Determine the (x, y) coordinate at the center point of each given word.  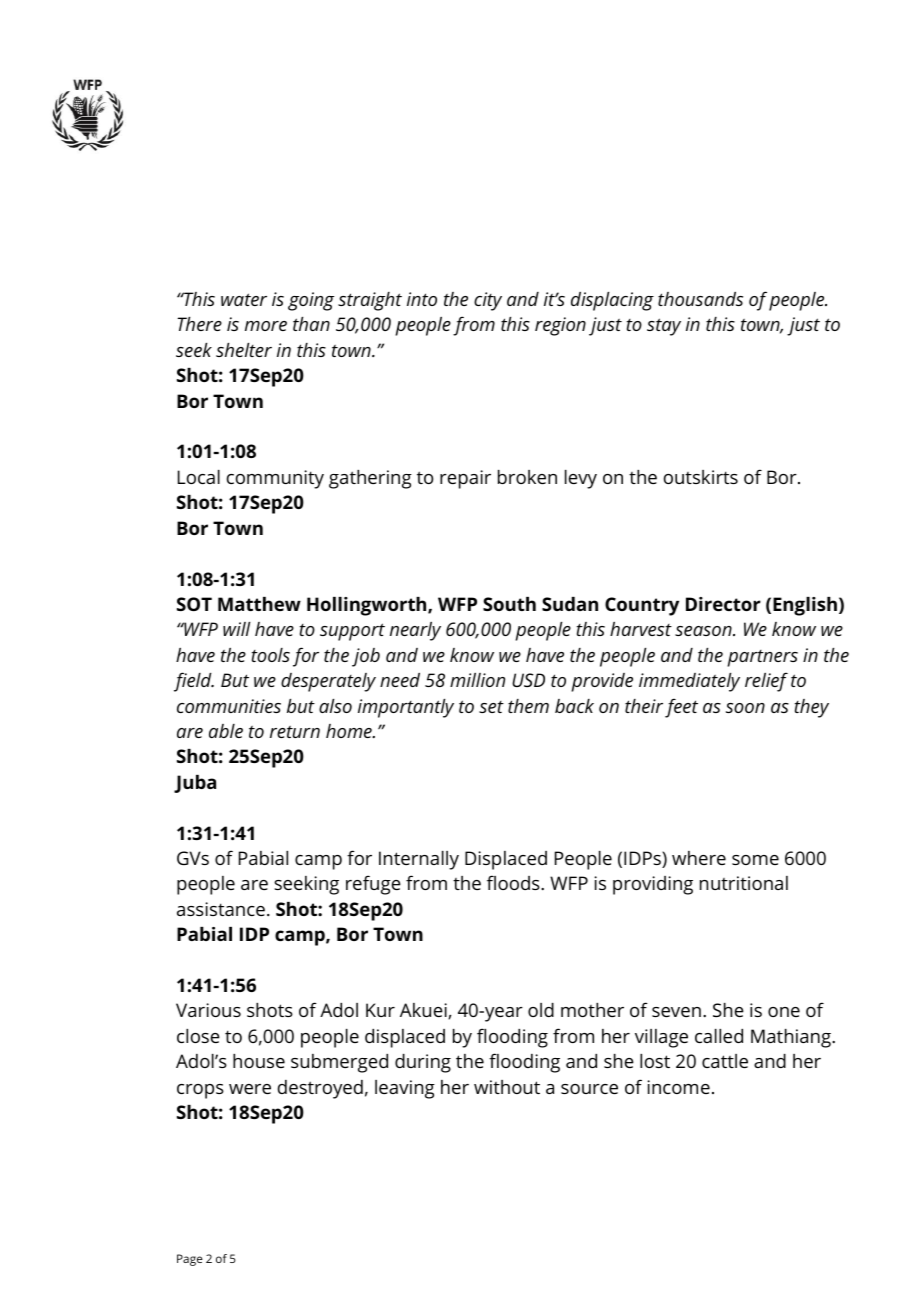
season (704, 631)
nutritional (744, 883)
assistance (221, 909)
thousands (700, 299)
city (488, 301)
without (507, 1087)
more (266, 326)
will (236, 629)
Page (190, 1260)
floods (514, 882)
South (509, 604)
